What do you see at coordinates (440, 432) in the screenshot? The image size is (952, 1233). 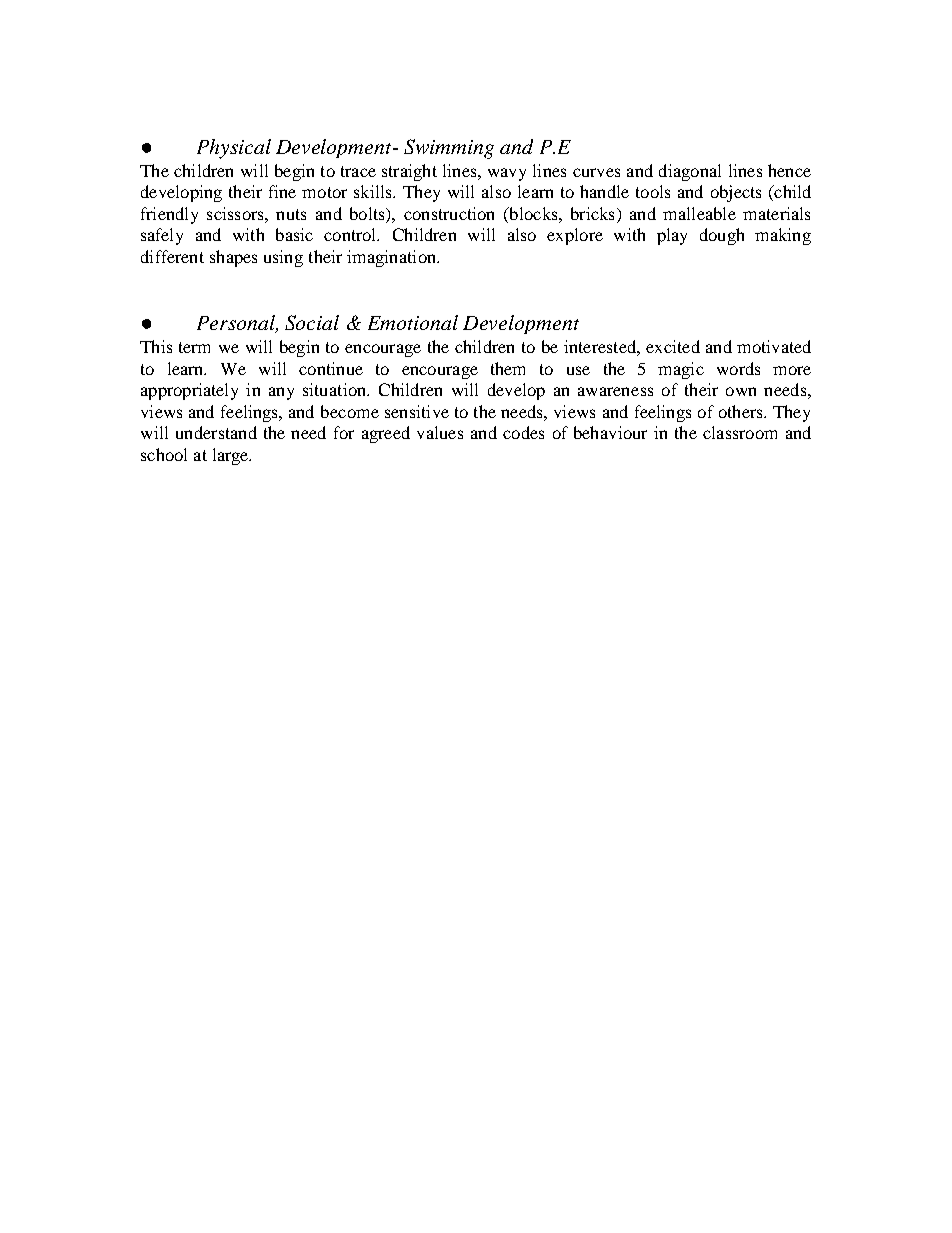 I see `values` at bounding box center [440, 432].
